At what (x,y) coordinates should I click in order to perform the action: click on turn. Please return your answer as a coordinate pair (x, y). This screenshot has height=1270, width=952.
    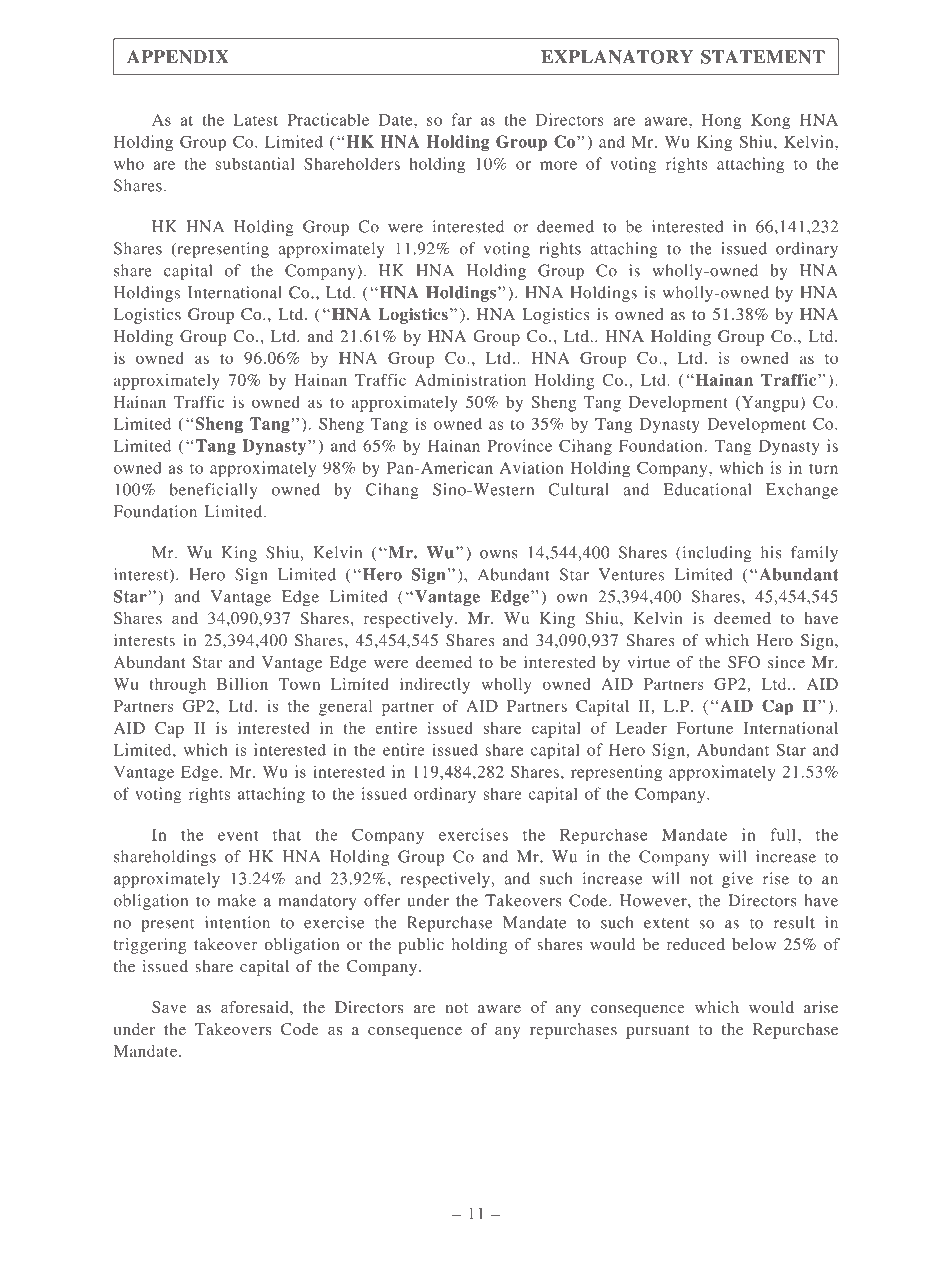
    Looking at the image, I should click on (823, 469).
